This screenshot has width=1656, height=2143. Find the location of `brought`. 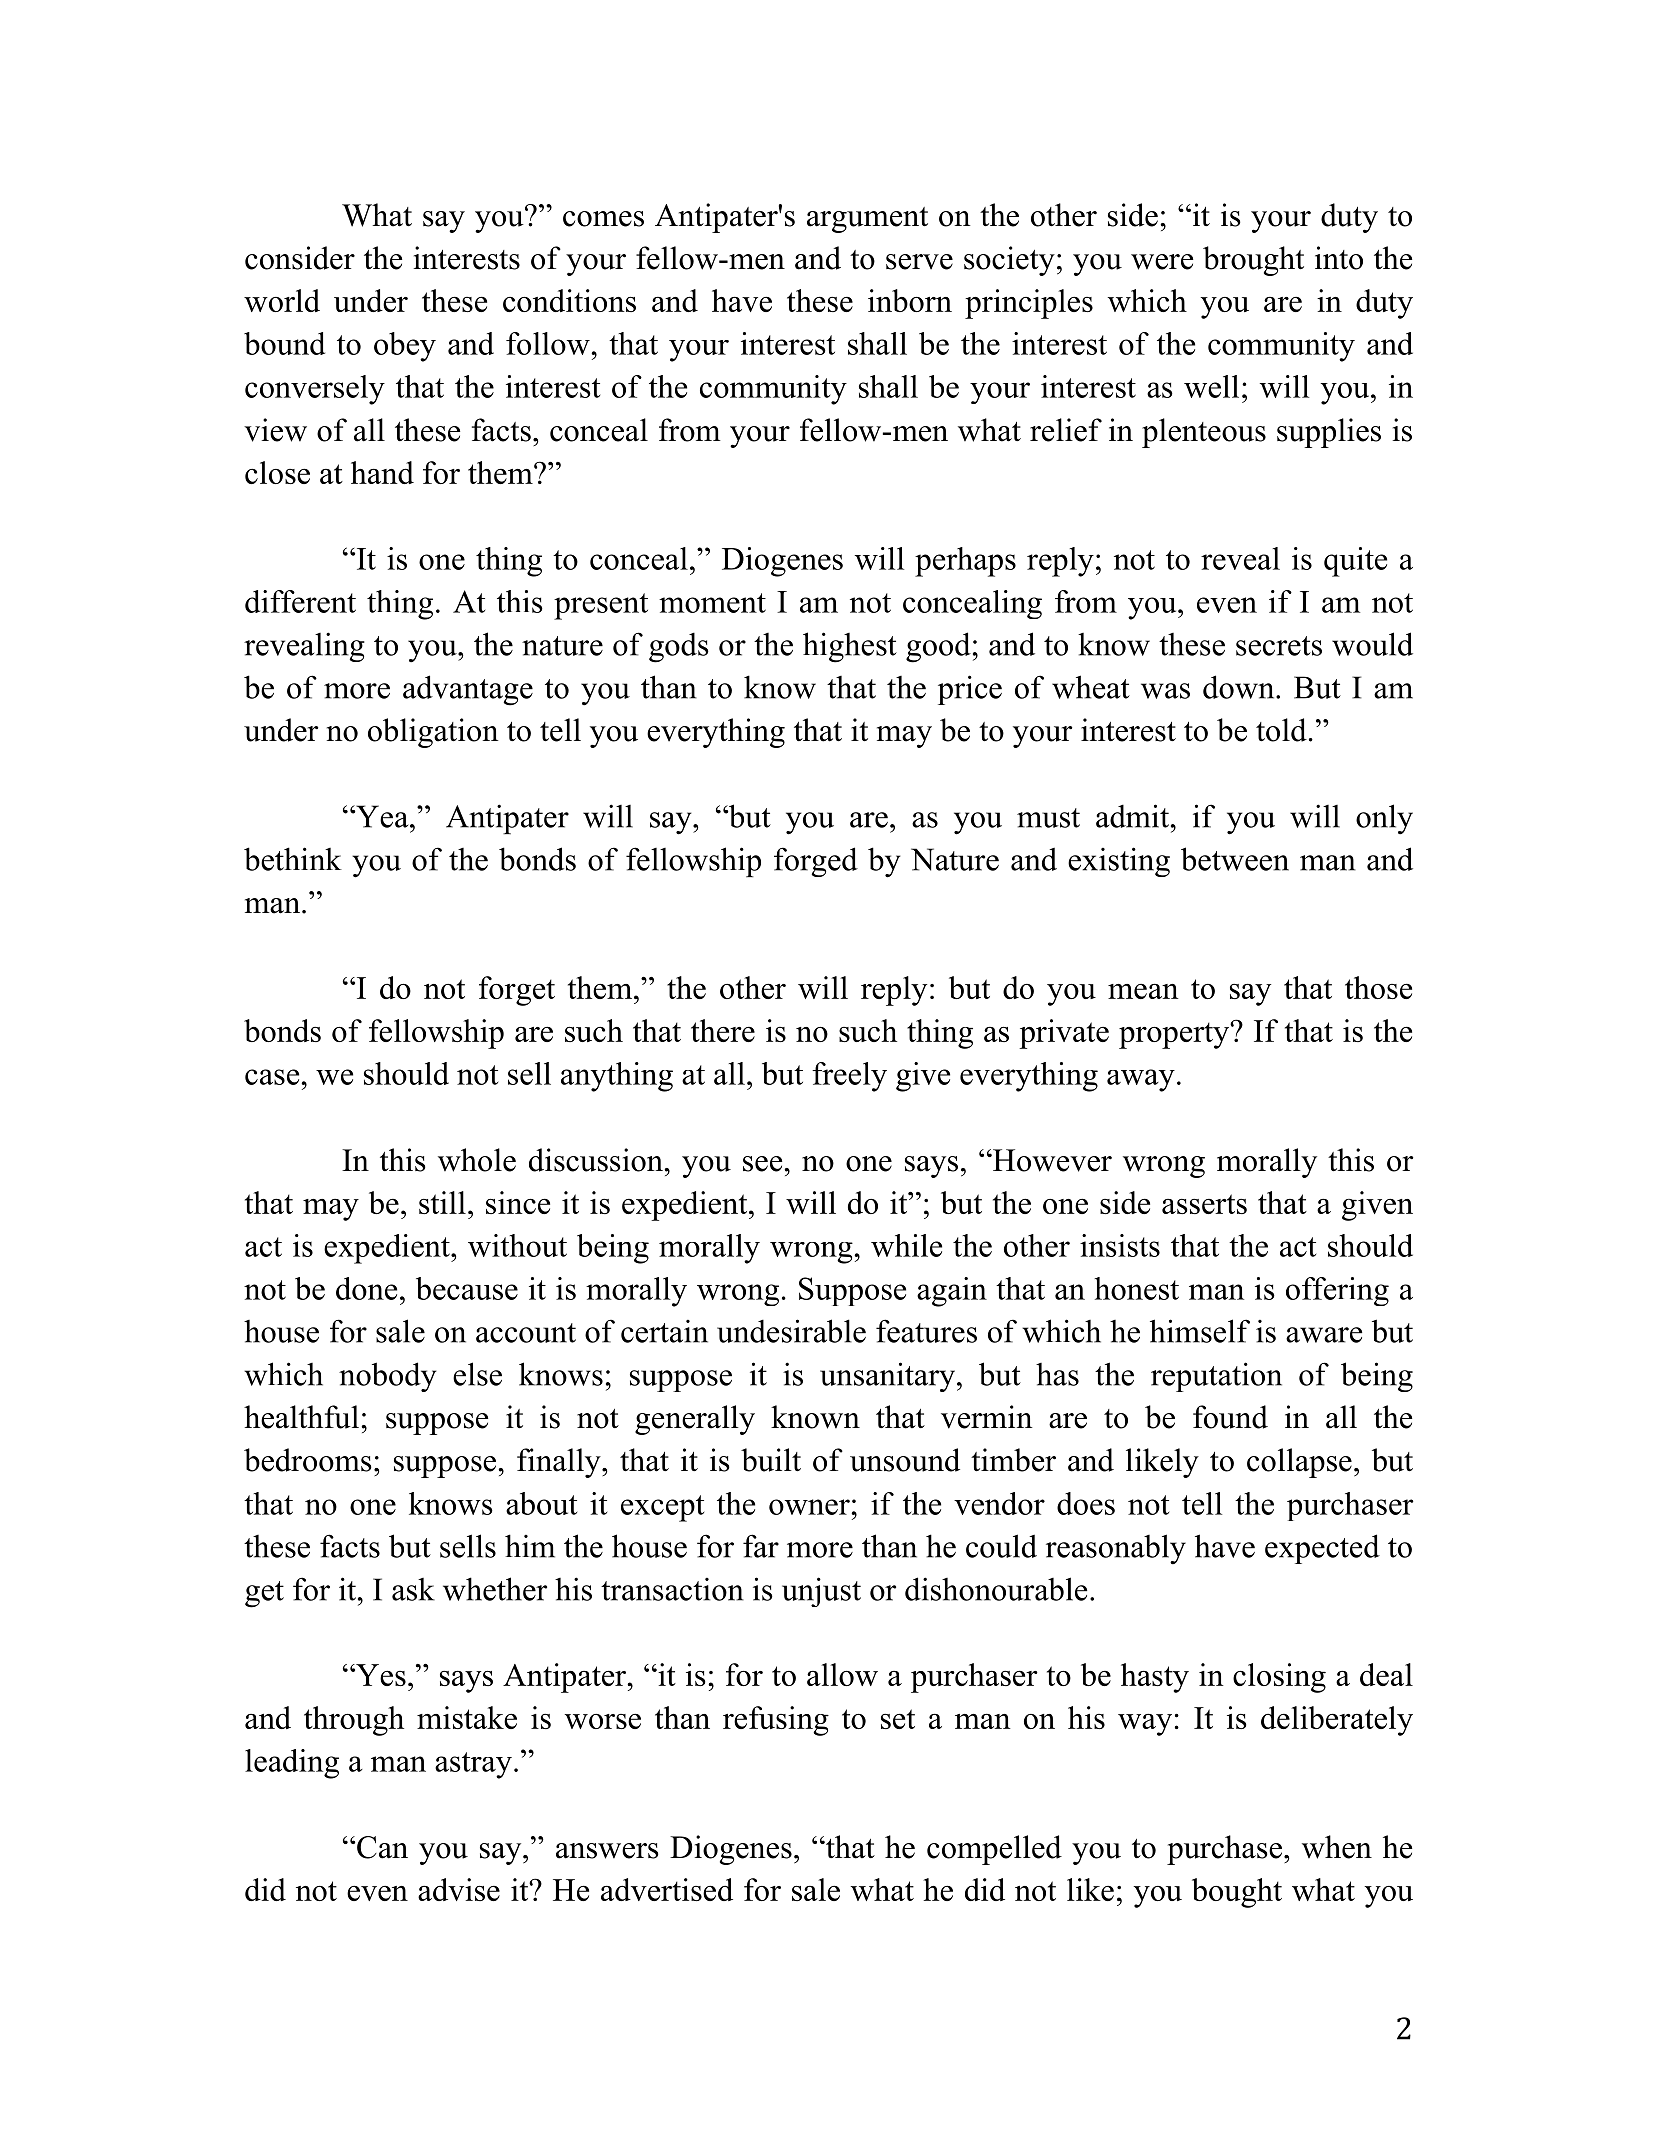

brought is located at coordinates (1253, 261).
